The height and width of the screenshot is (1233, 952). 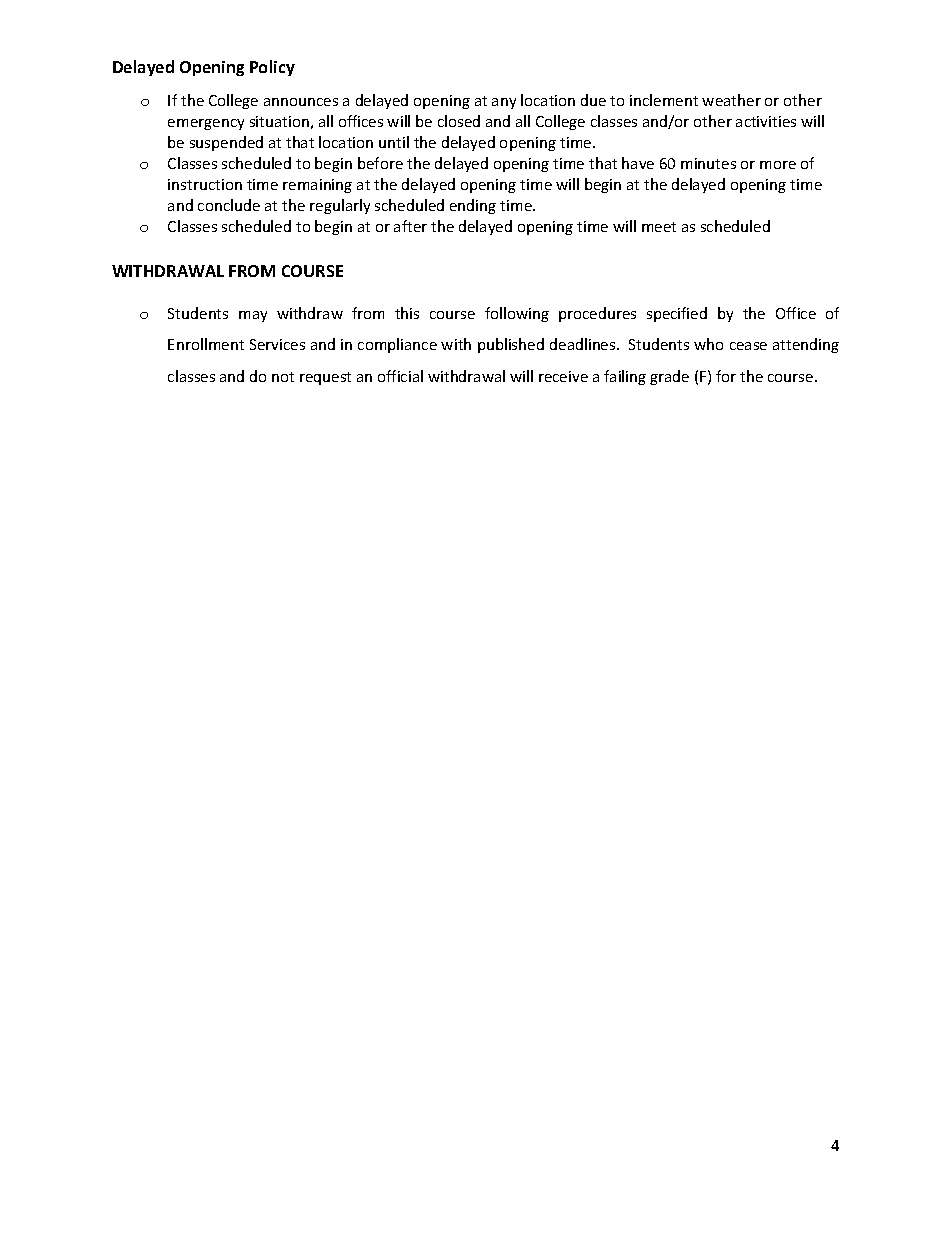 What do you see at coordinates (410, 226) in the screenshot?
I see `after` at bounding box center [410, 226].
